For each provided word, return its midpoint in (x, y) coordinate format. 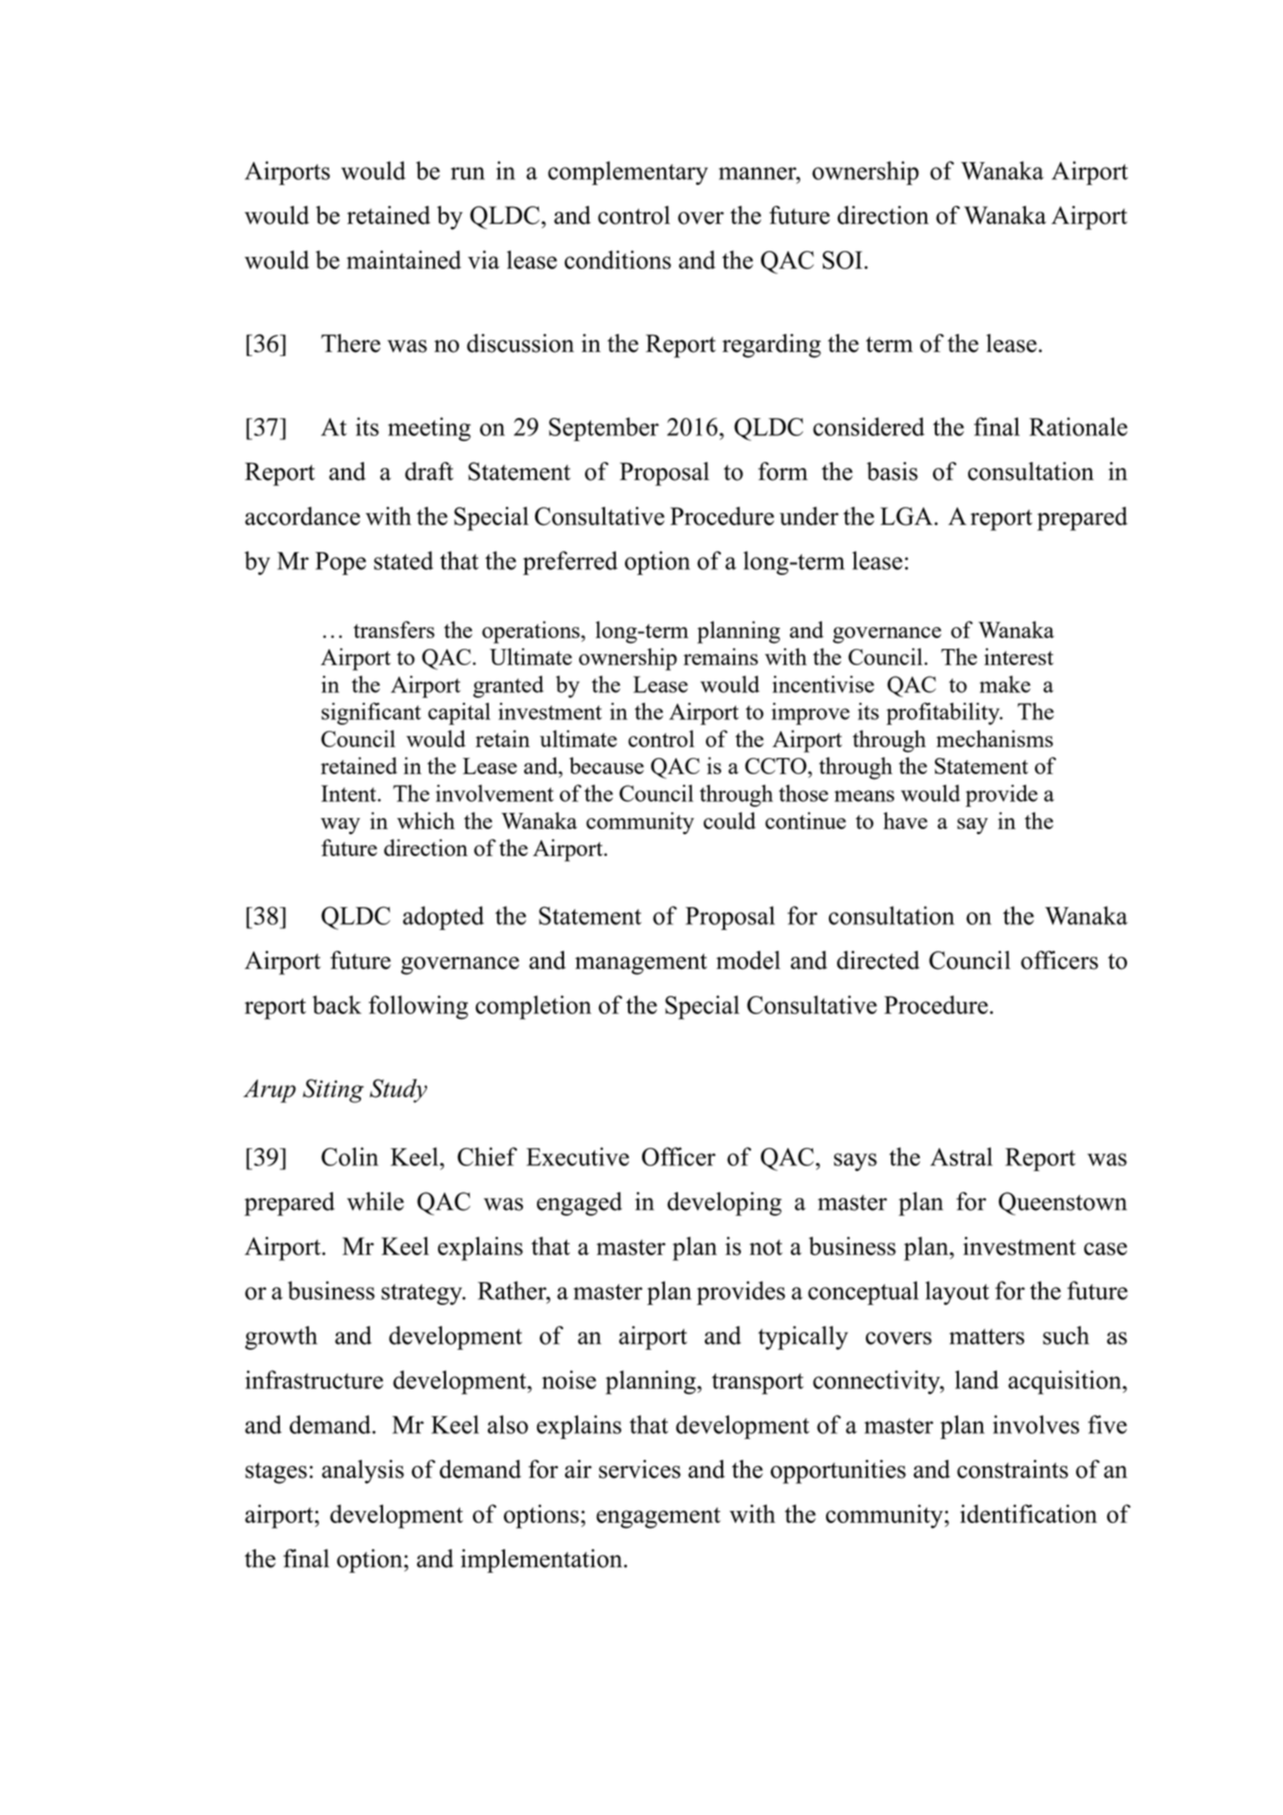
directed (878, 960)
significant (371, 713)
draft (429, 471)
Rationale (1078, 426)
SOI (843, 260)
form (783, 471)
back (337, 1004)
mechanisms (994, 738)
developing (724, 1204)
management (641, 964)
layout (957, 1293)
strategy (423, 1294)
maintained (404, 259)
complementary (628, 173)
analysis (363, 1472)
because (606, 765)
